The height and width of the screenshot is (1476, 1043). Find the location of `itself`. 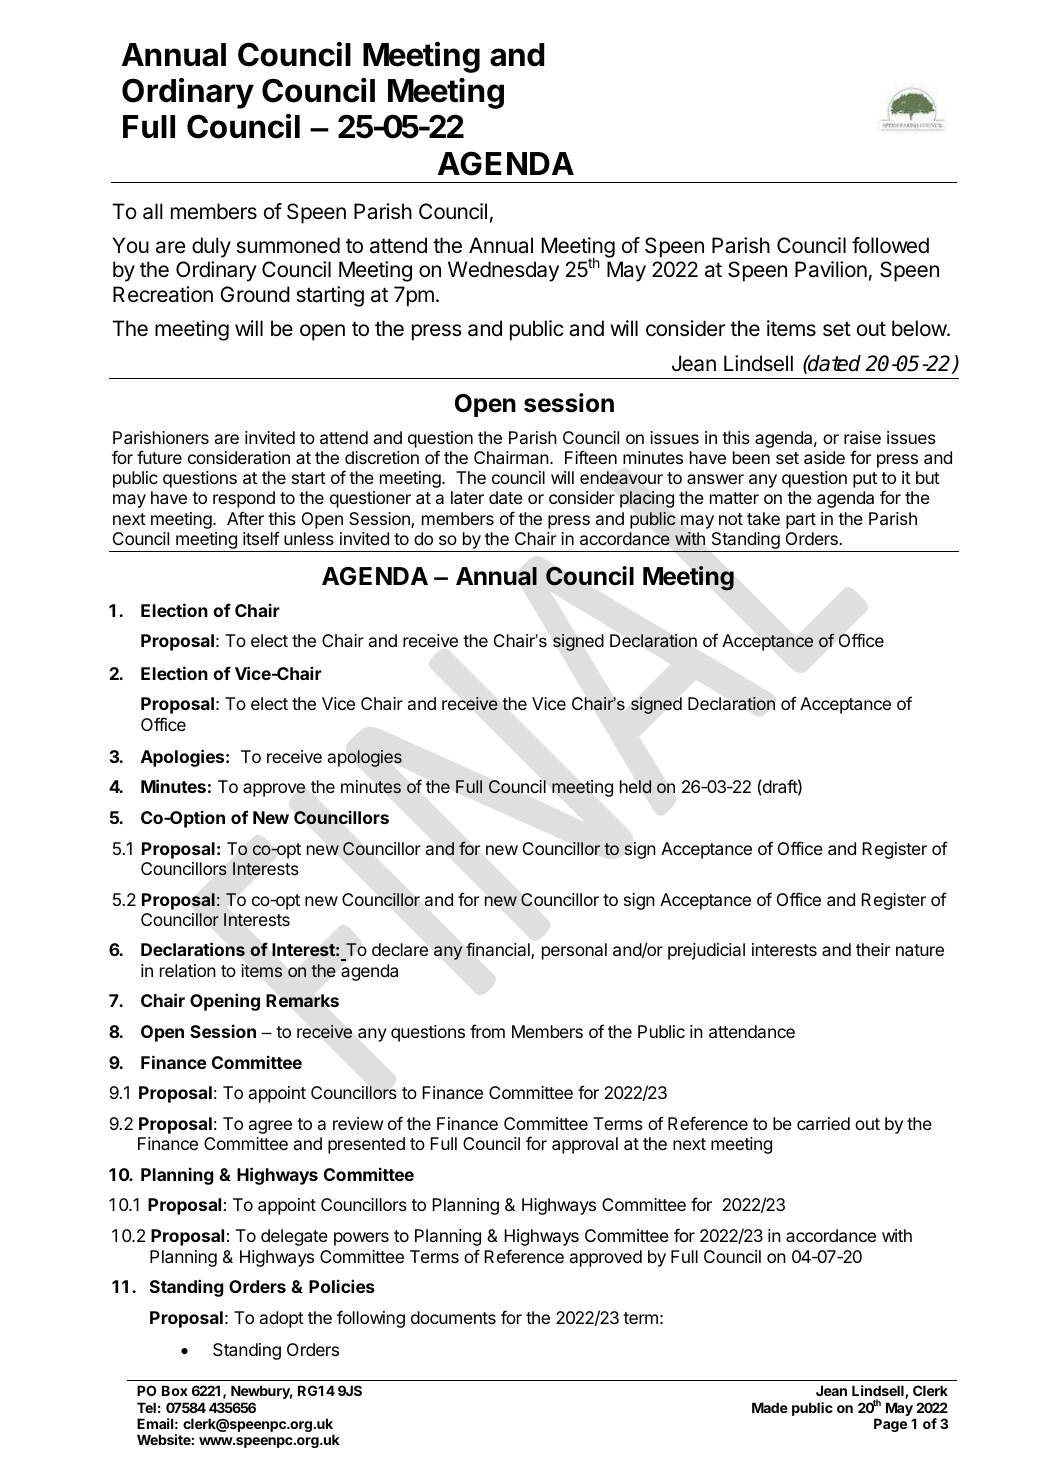

itself is located at coordinates (261, 538).
